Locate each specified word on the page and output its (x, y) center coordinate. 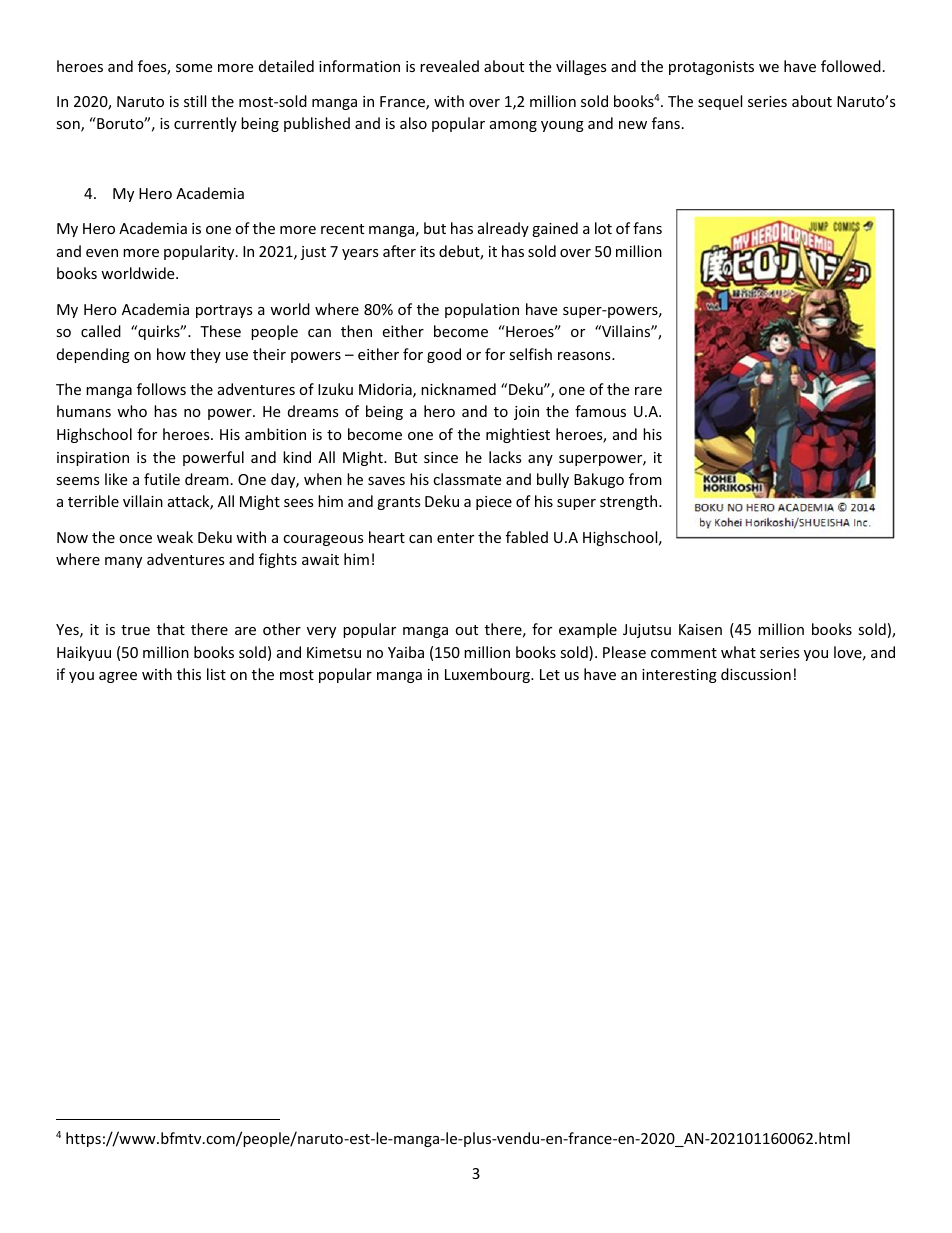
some (194, 68)
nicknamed (458, 389)
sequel (720, 102)
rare (648, 391)
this (189, 674)
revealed (449, 66)
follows (161, 389)
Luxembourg (489, 675)
